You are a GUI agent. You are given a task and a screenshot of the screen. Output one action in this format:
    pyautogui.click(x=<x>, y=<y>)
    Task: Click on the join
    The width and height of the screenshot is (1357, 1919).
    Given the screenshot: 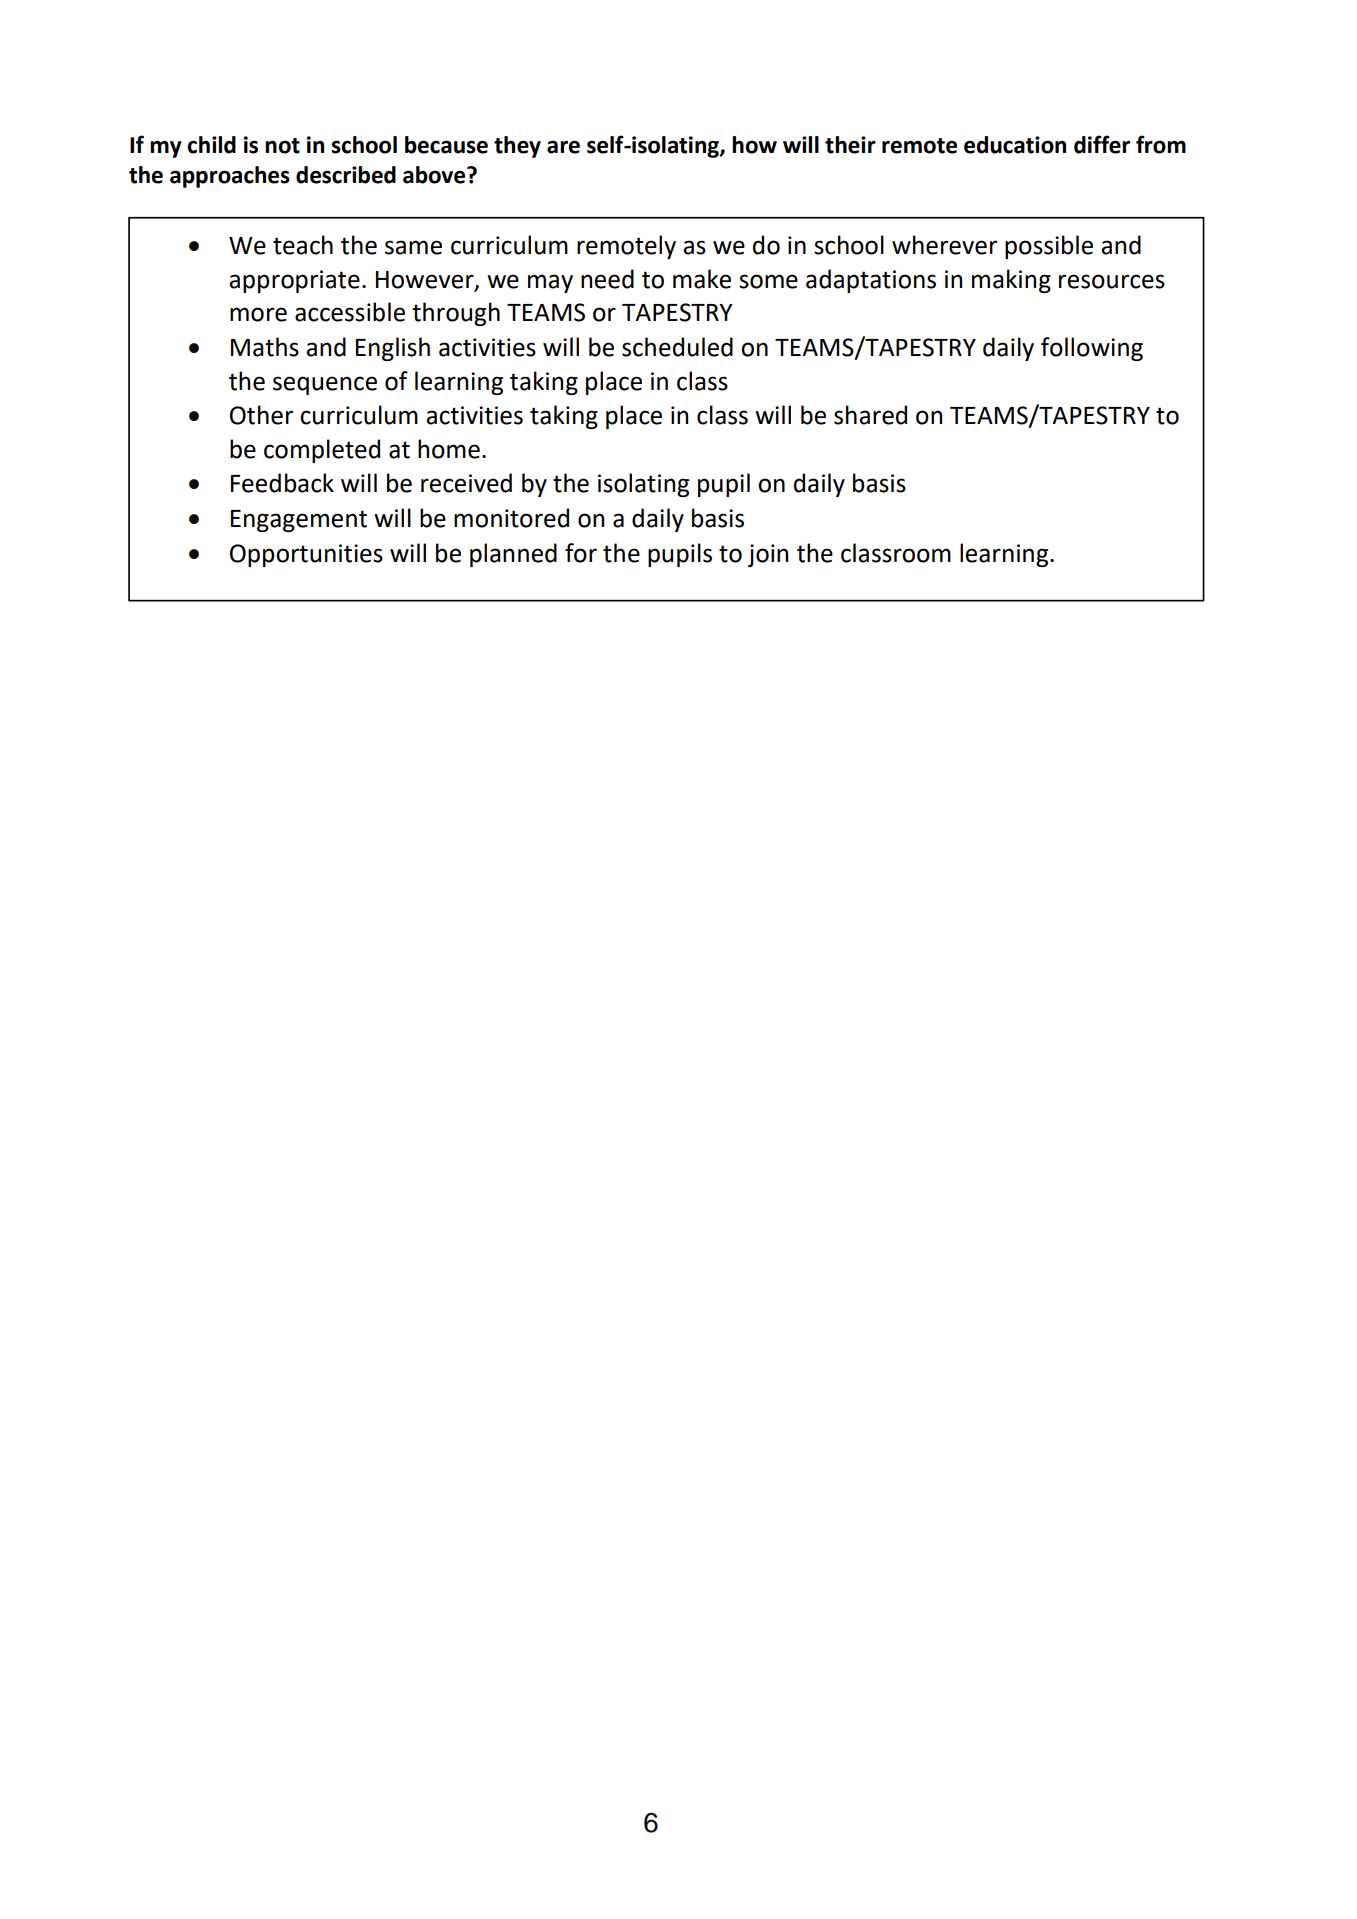 What is the action you would take?
    pyautogui.click(x=768, y=555)
